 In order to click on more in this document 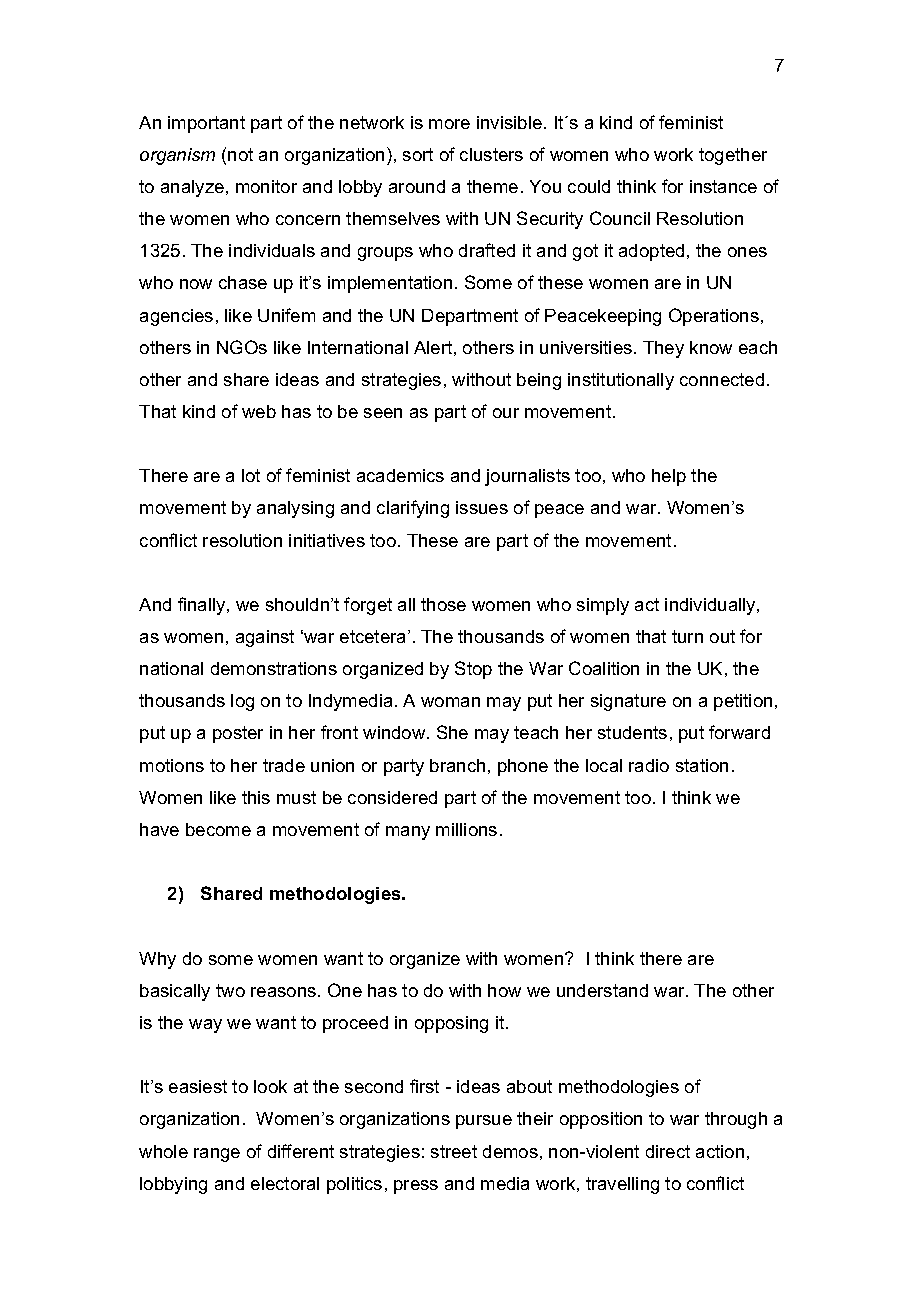, I will do `click(449, 124)`.
